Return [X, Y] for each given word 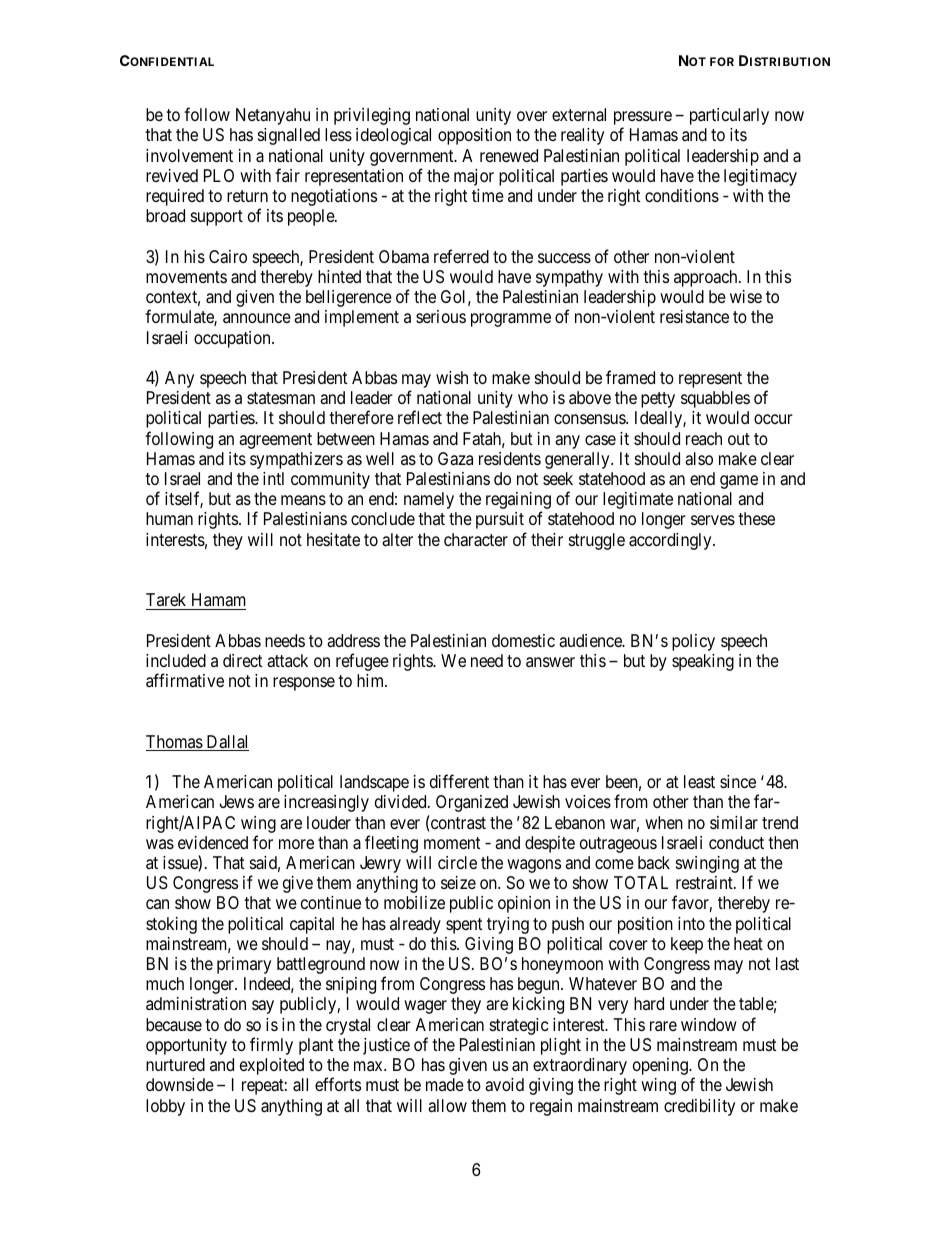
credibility [699, 1107]
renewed [509, 155]
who [533, 397]
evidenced [213, 842]
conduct [736, 842]
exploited [272, 1066]
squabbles [715, 399]
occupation [233, 339]
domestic [523, 640]
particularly [729, 116]
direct [243, 660]
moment [452, 843]
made [445, 1084]
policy [693, 642]
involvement [189, 155]
